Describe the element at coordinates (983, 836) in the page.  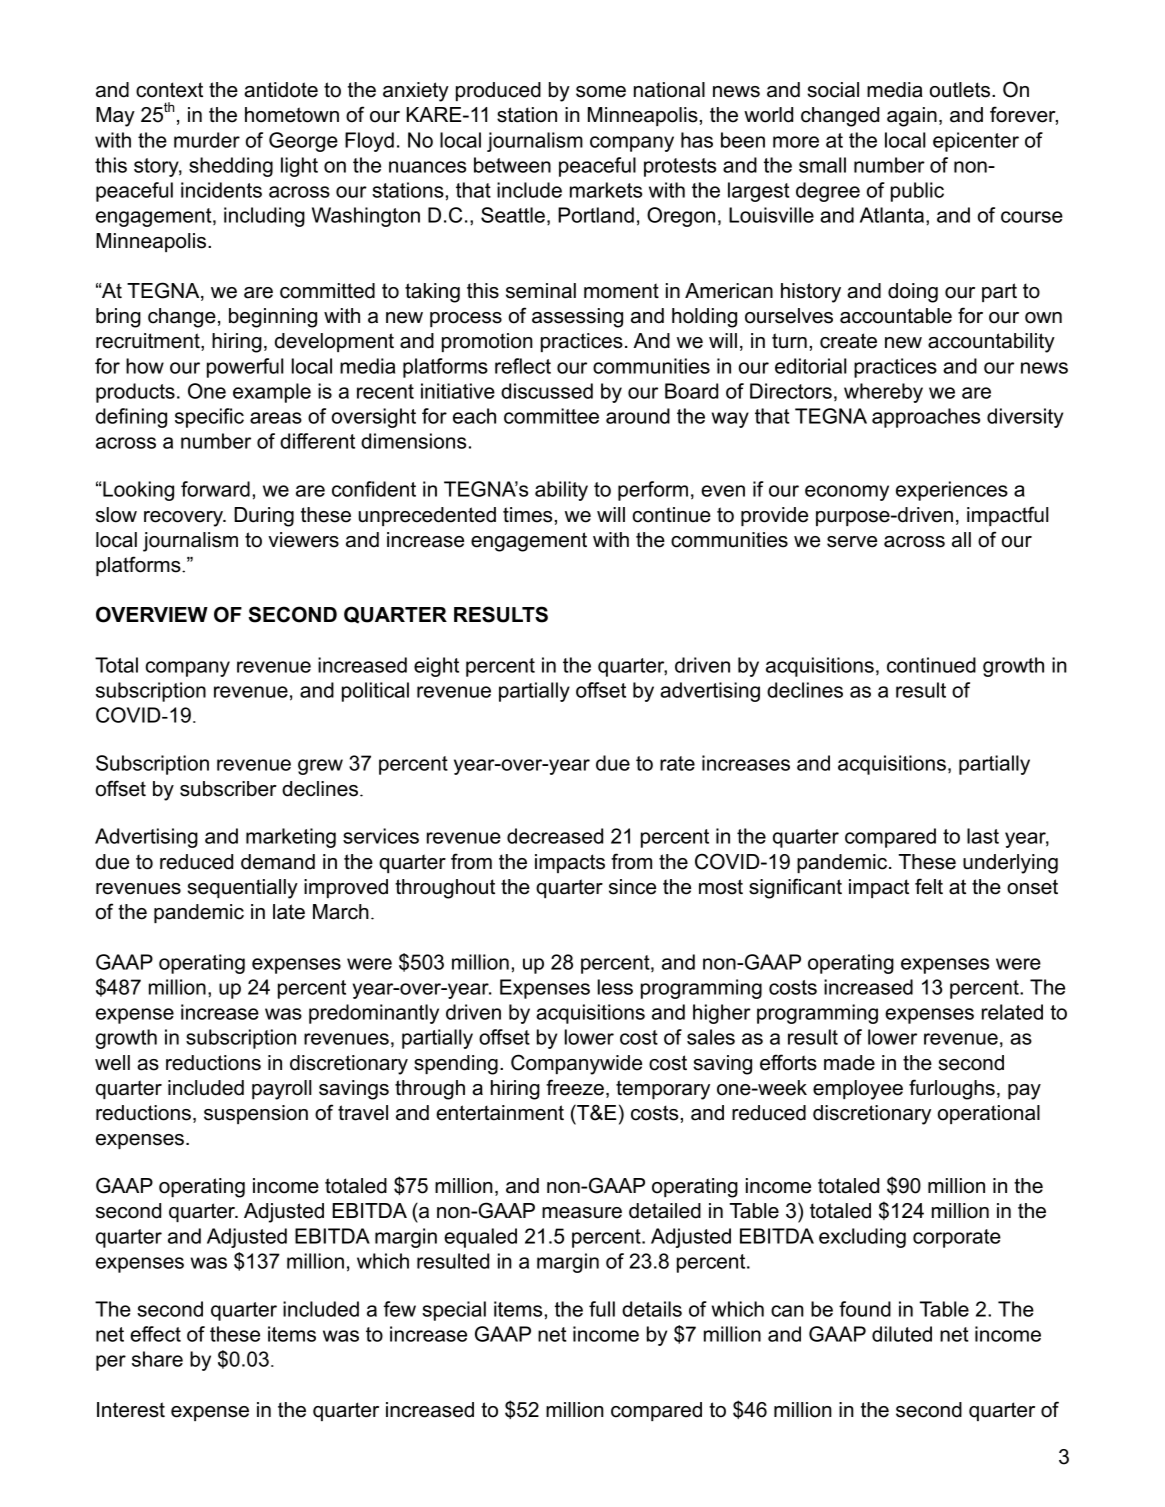
I see `last` at that location.
